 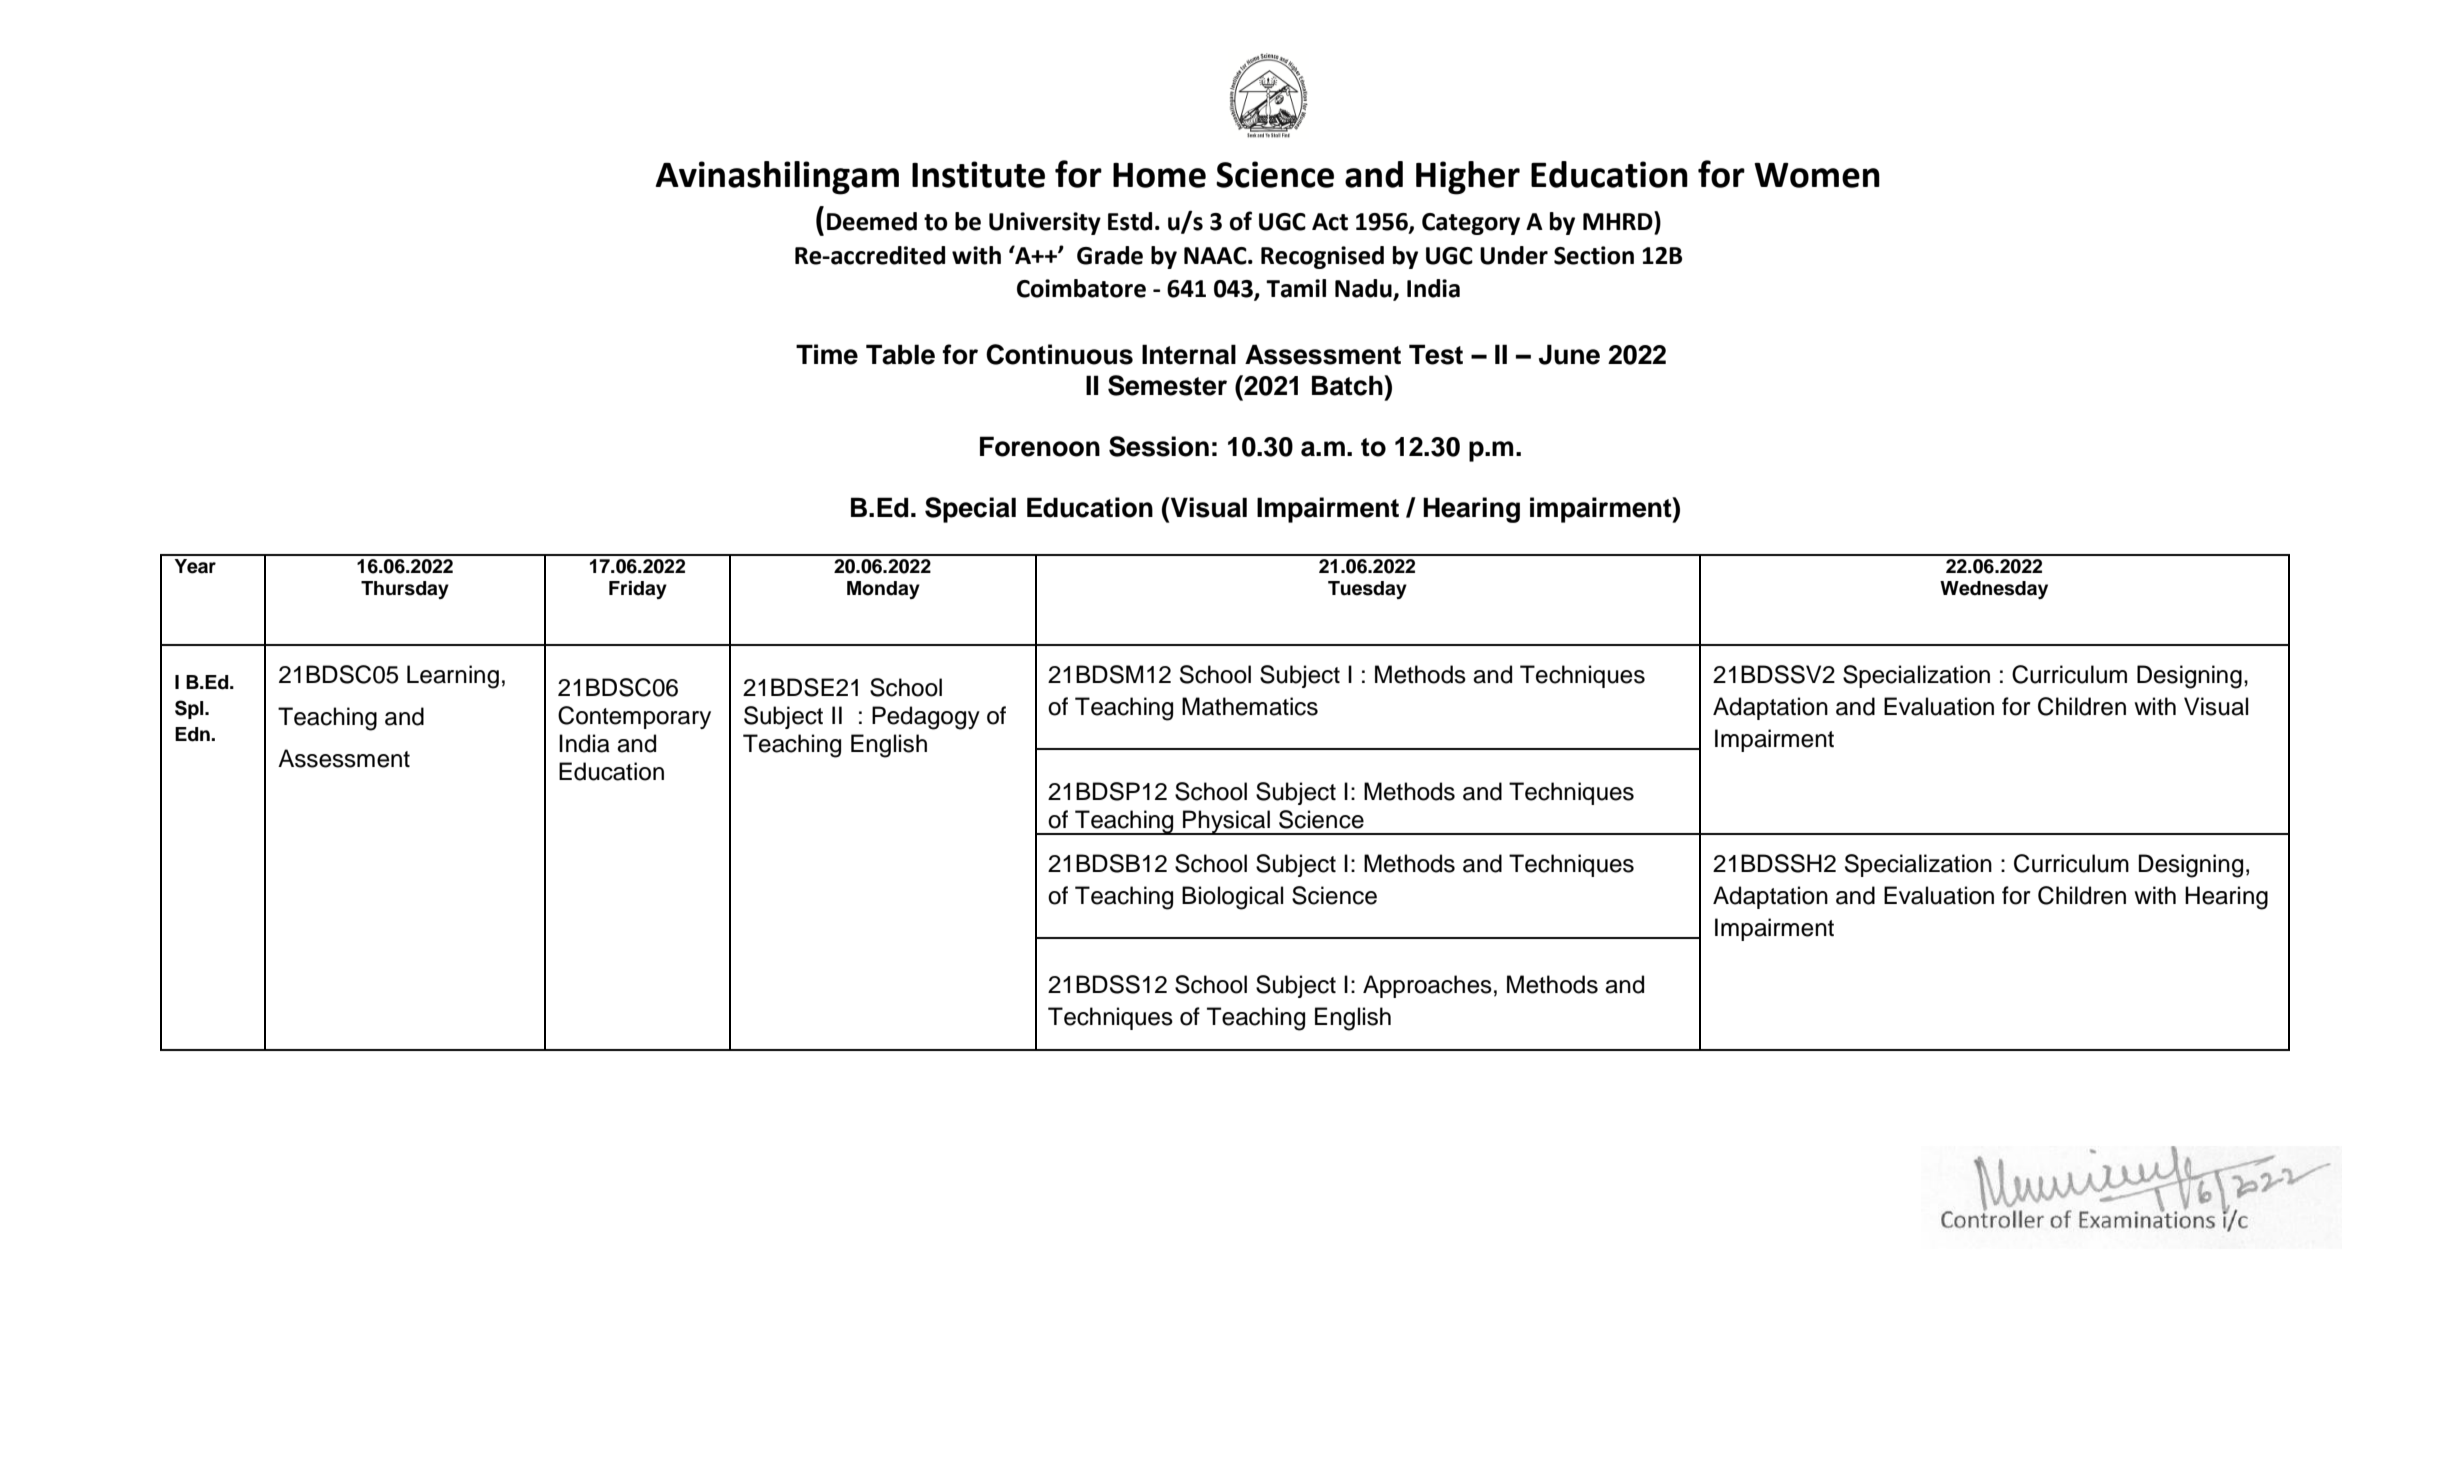 I want to click on University, so click(x=1045, y=223).
